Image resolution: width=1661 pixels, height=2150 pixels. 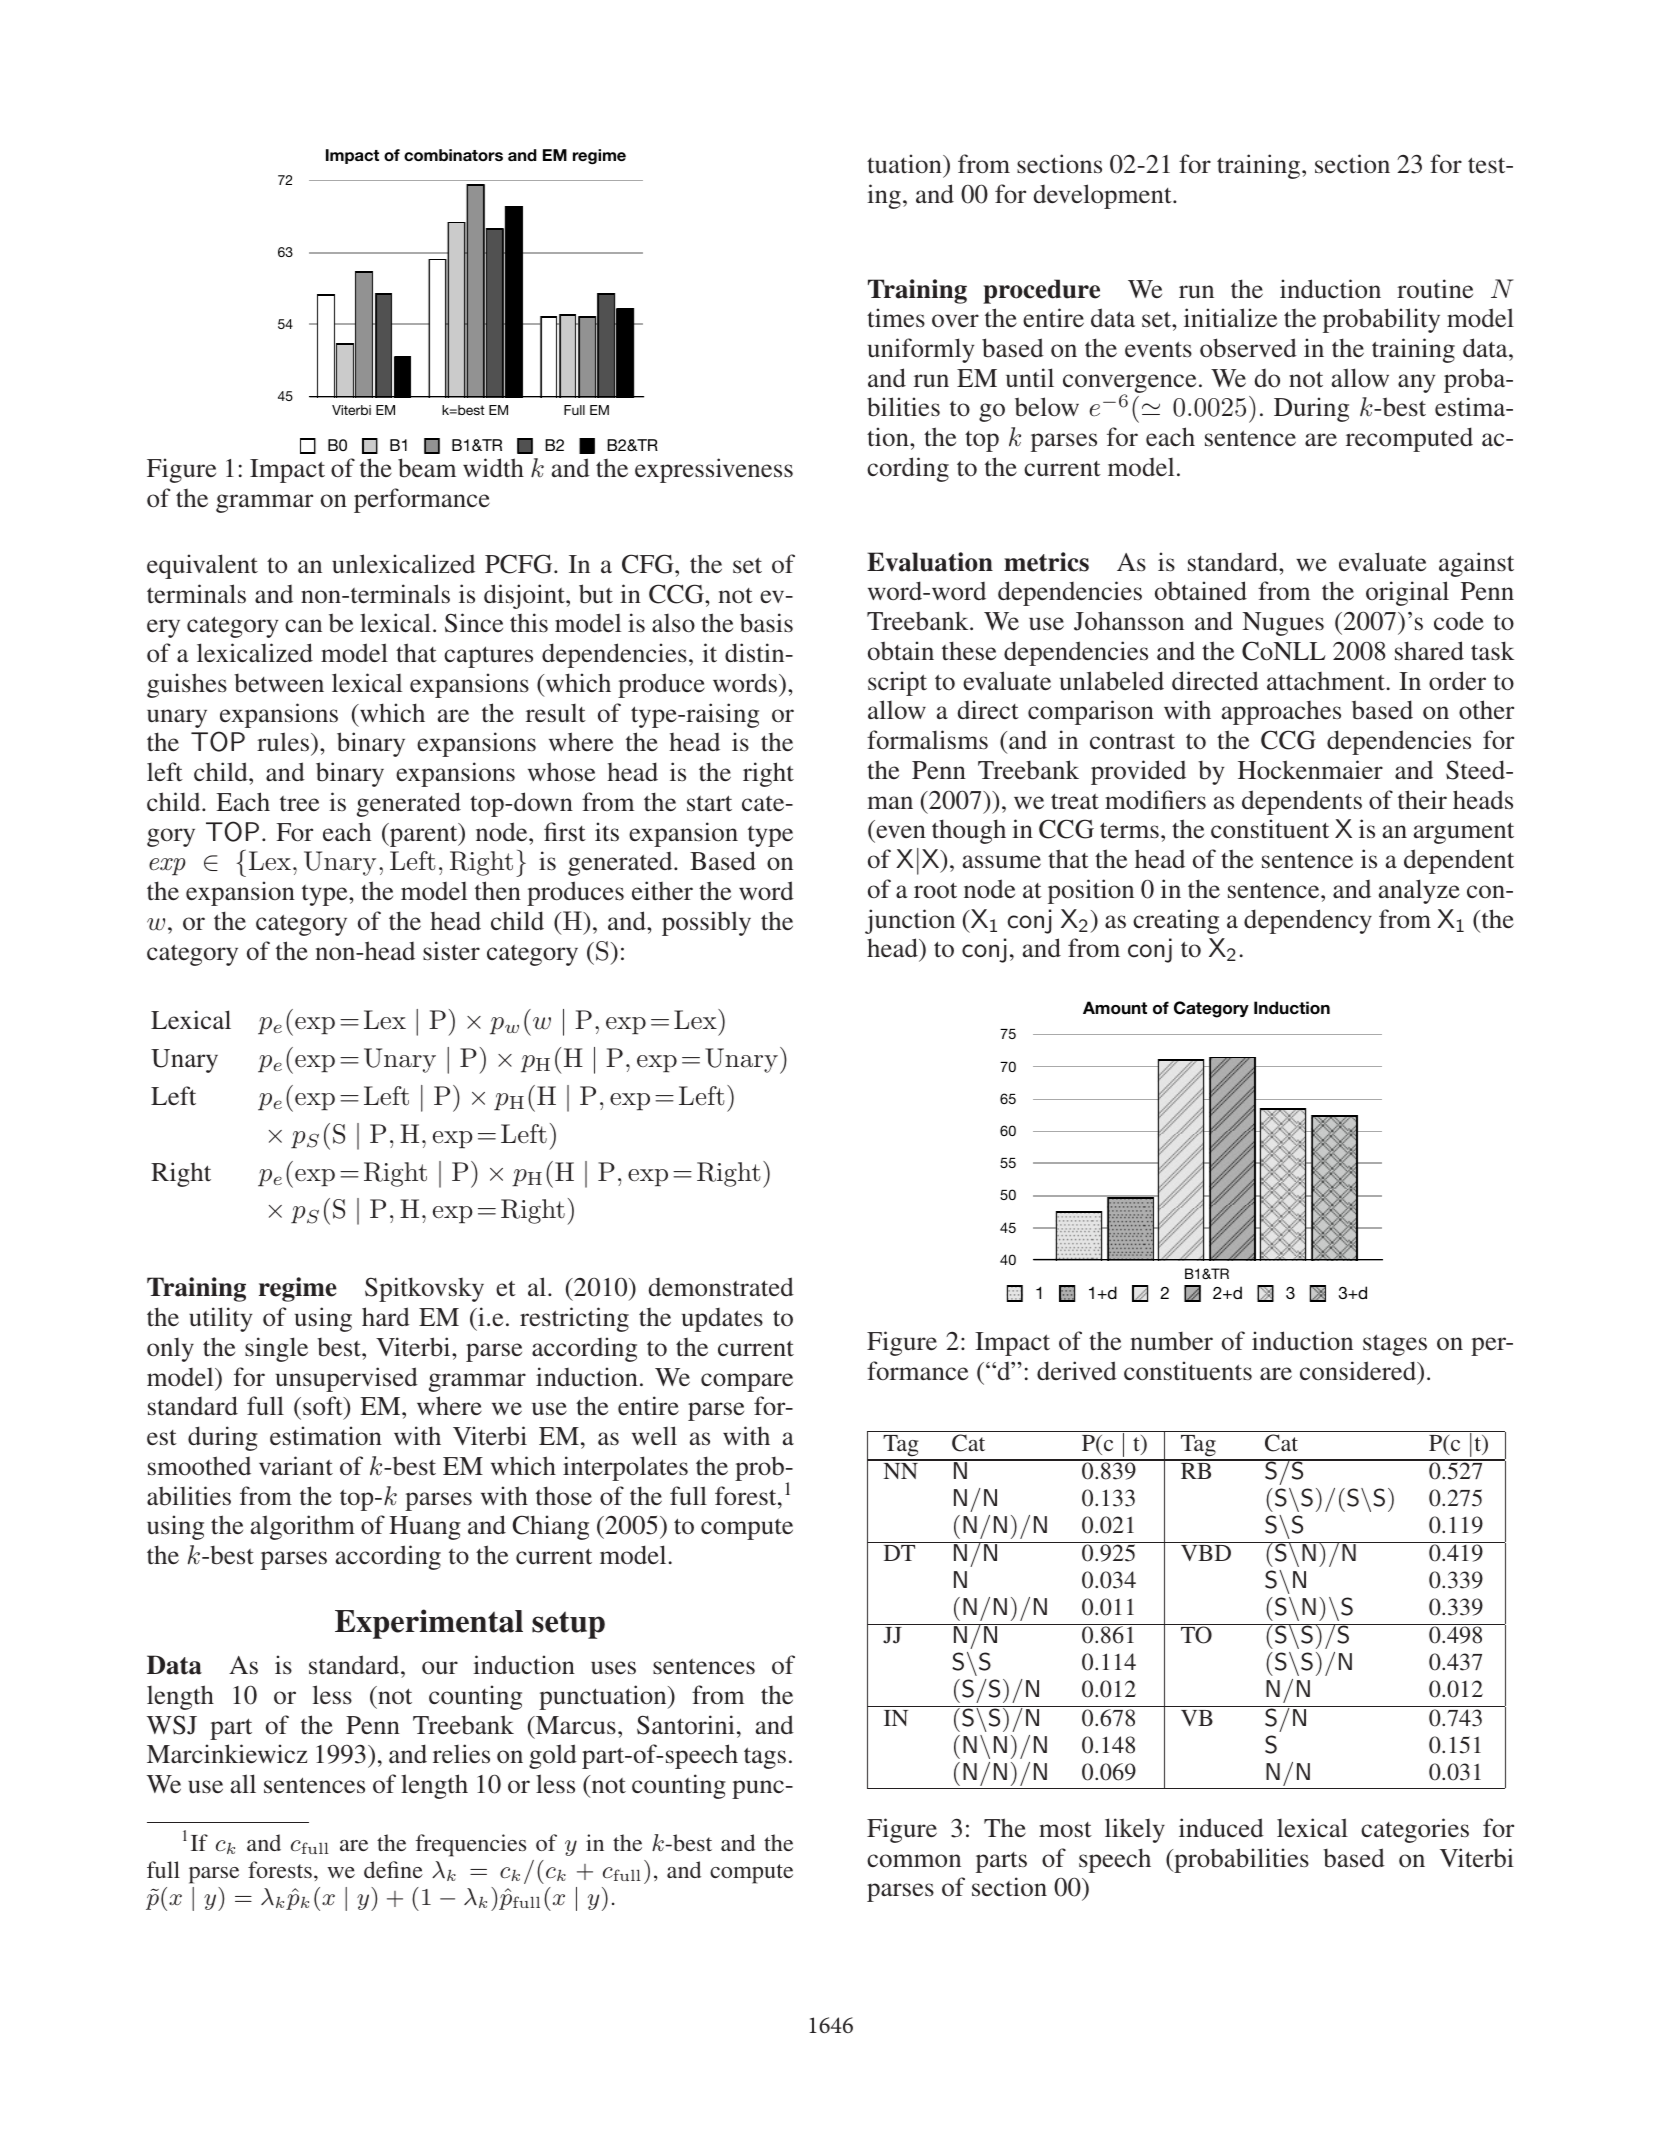 I want to click on attachment, so click(x=1326, y=681).
